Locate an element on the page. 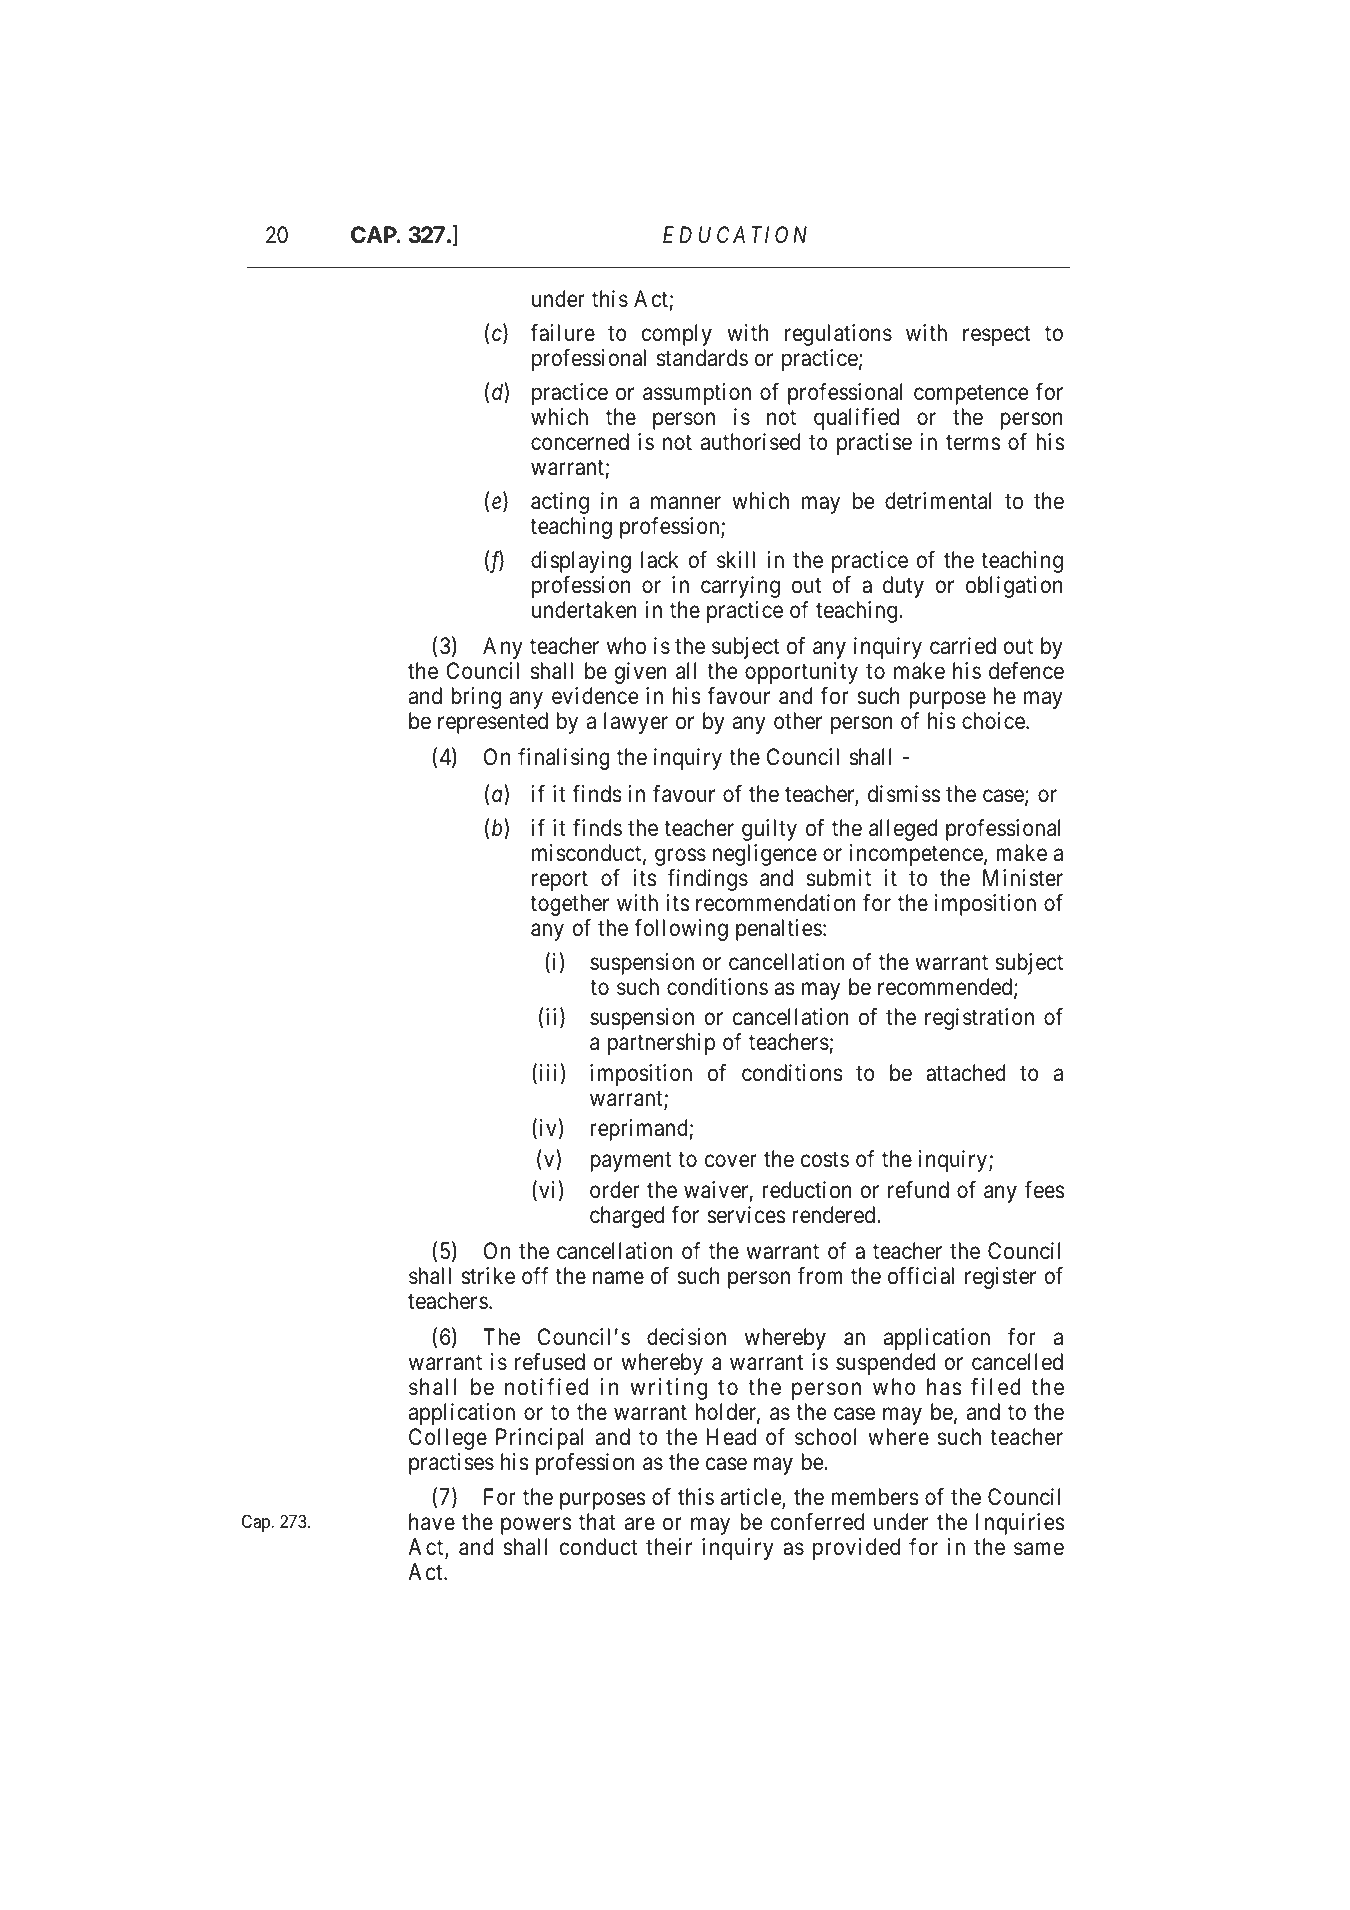 The width and height of the image is (1350, 1910). powers is located at coordinates (536, 1526).
